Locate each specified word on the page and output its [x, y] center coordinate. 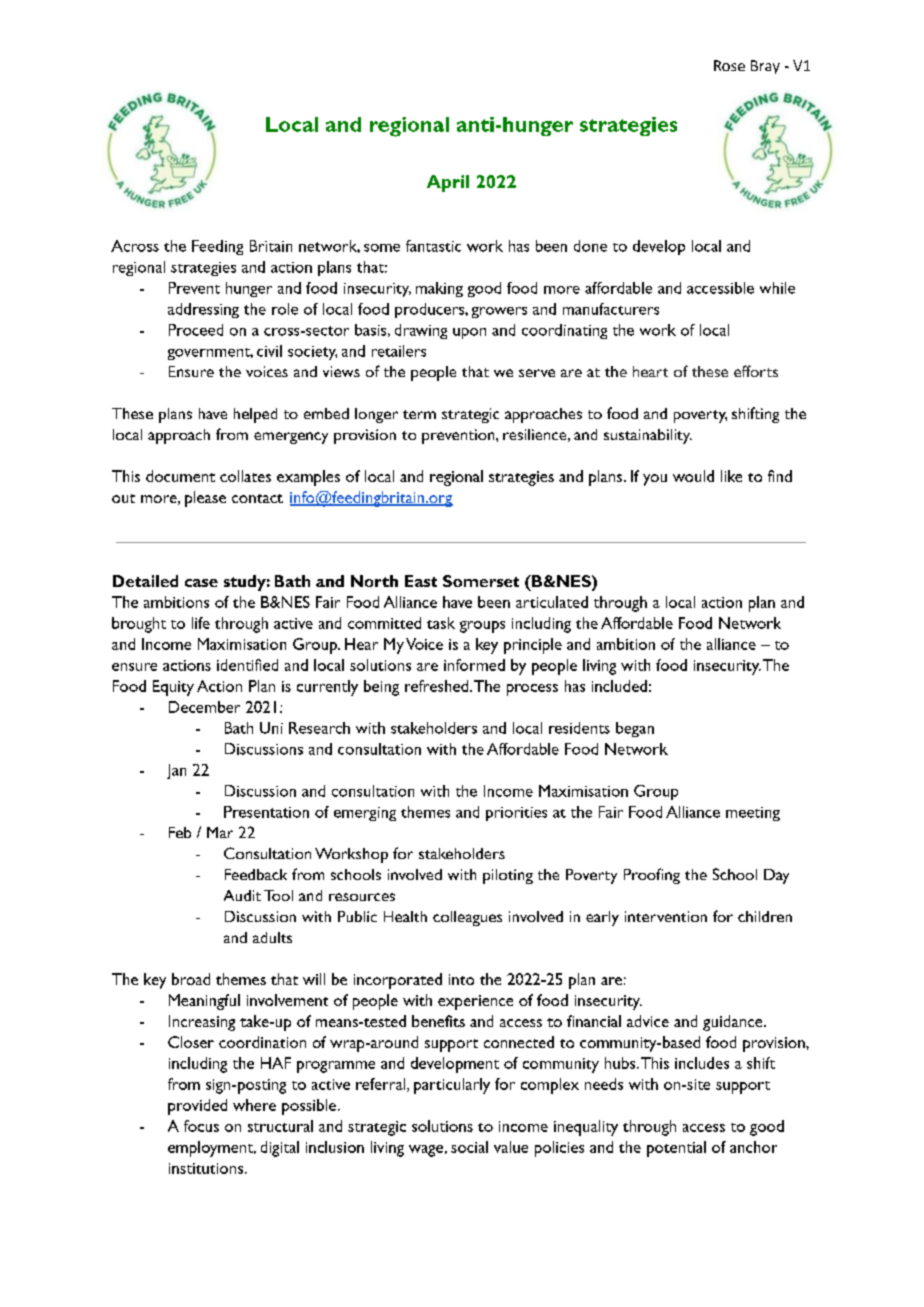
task [441, 623]
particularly [452, 1086]
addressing [203, 310]
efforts [756, 371]
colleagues [467, 918]
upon [469, 333]
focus [201, 1126]
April [448, 183]
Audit [242, 895]
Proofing [652, 876]
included [619, 686]
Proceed [196, 330]
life [201, 623]
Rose [729, 65]
